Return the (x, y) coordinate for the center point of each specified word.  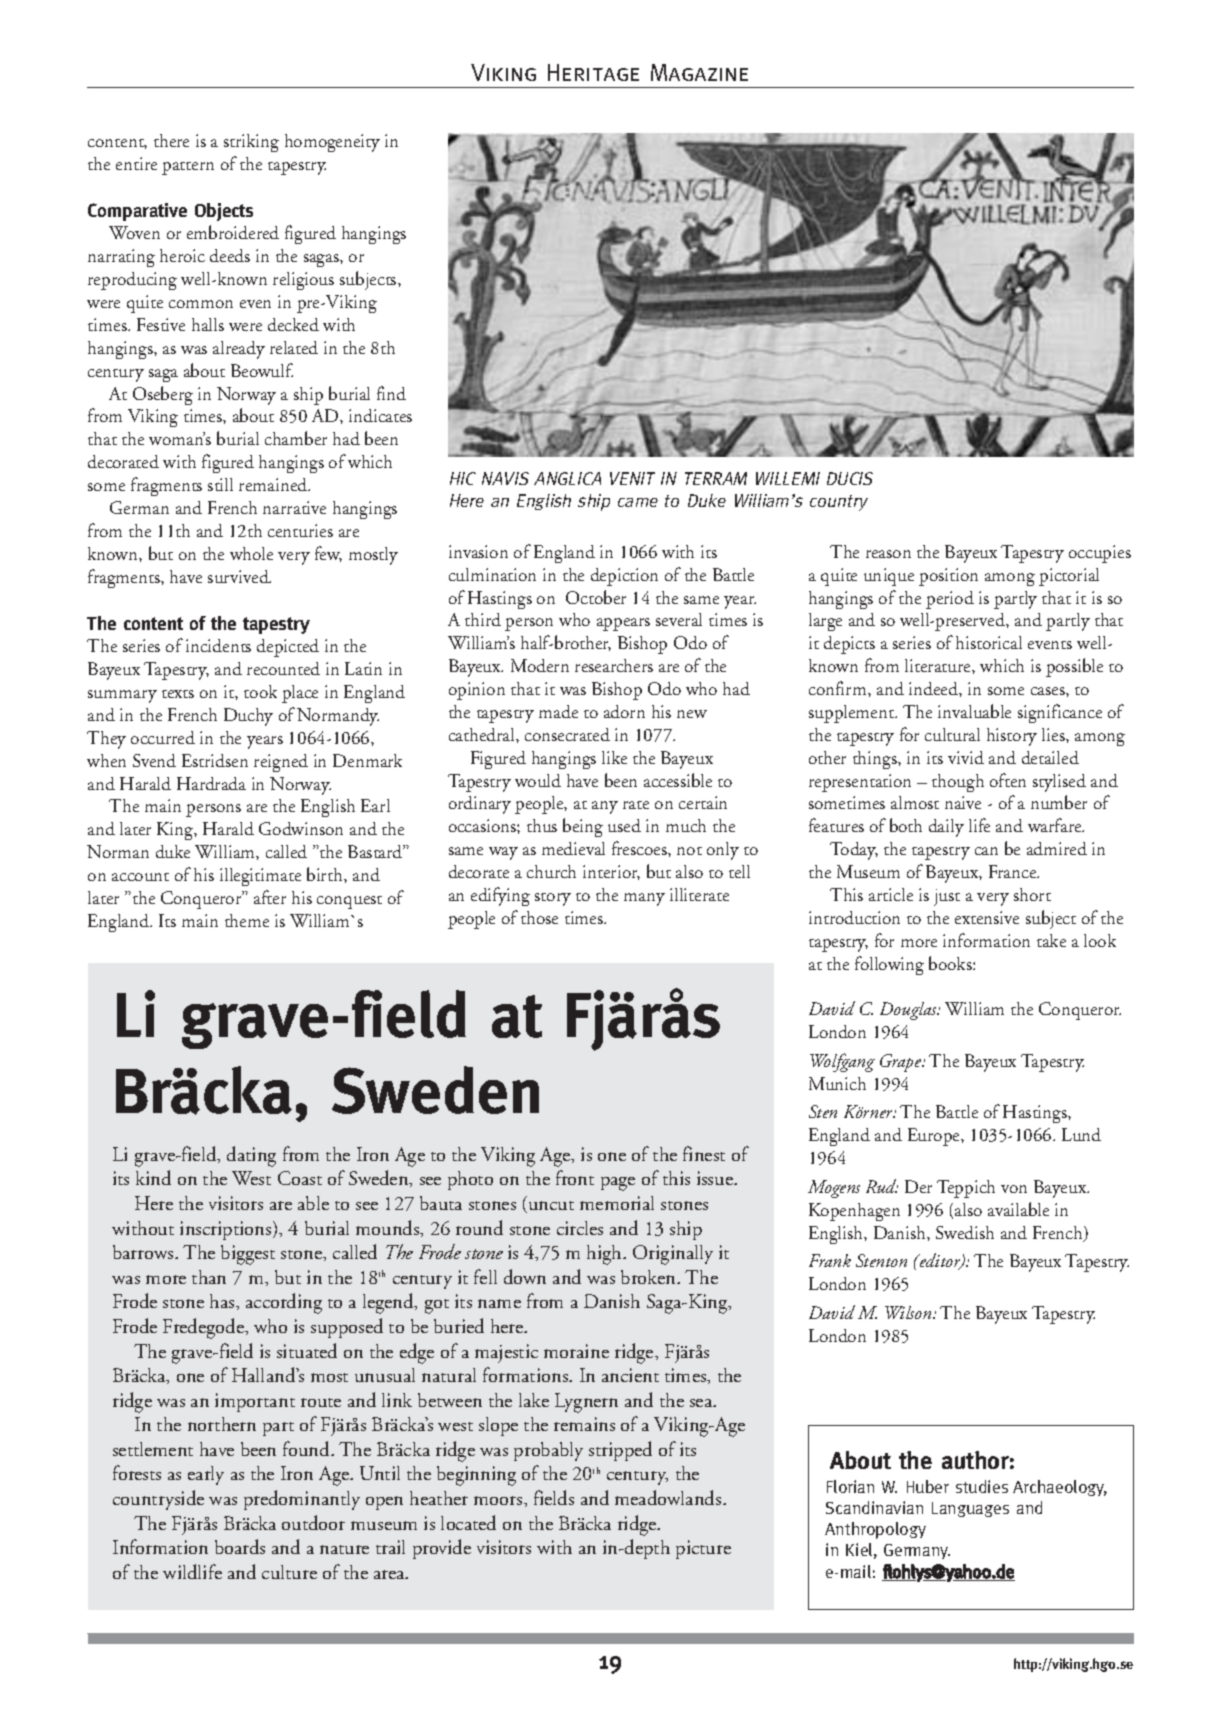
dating (251, 1156)
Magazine (699, 72)
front (575, 1177)
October (596, 597)
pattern (188, 168)
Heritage (593, 72)
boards (240, 1546)
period (950, 600)
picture (703, 1549)
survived (239, 576)
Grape (902, 1063)
